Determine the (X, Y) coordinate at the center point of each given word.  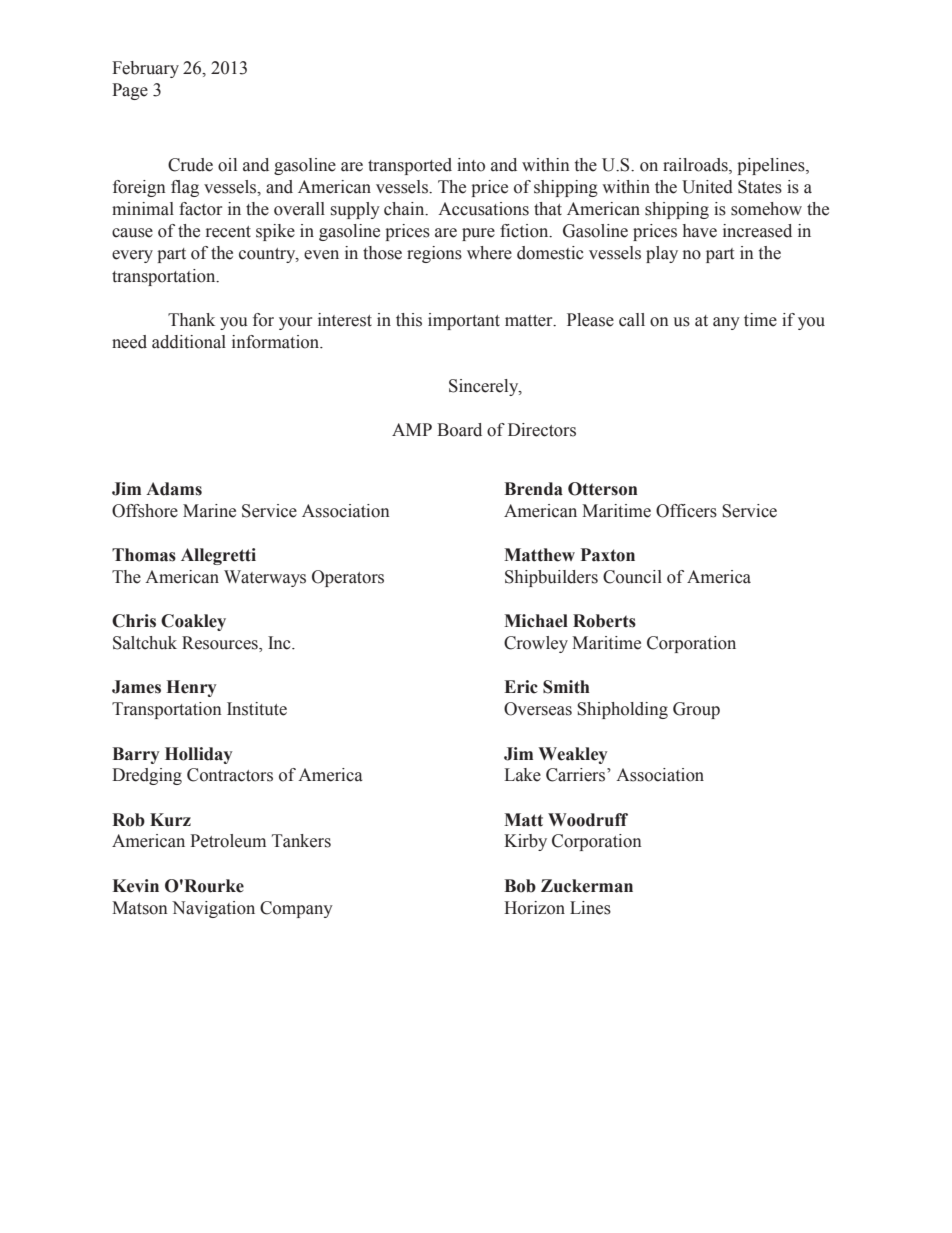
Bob (520, 886)
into (471, 165)
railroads (696, 166)
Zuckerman (587, 886)
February (145, 69)
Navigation (213, 909)
